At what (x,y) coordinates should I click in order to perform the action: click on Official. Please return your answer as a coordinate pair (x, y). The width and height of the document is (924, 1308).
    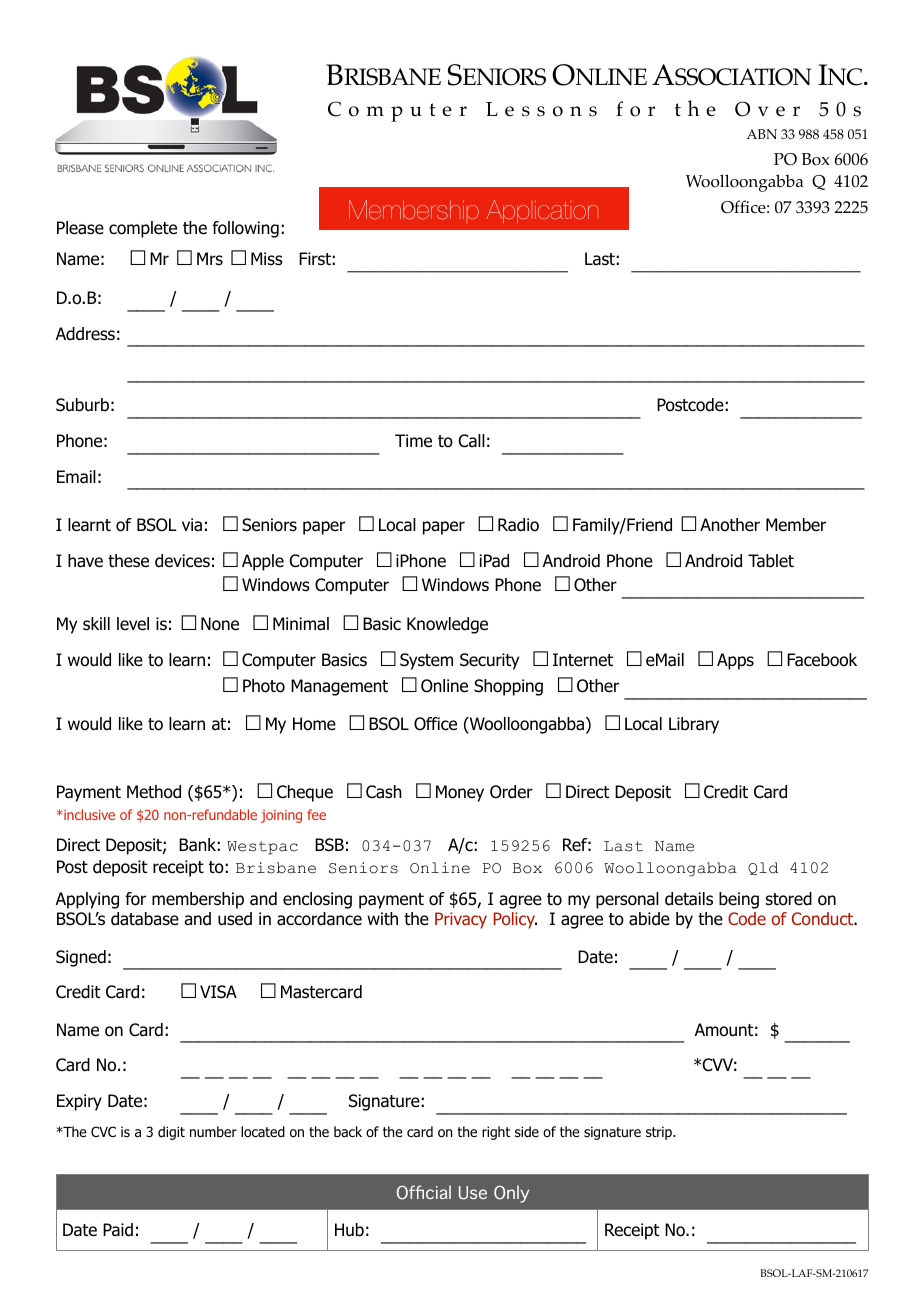
    Looking at the image, I should click on (424, 1192).
